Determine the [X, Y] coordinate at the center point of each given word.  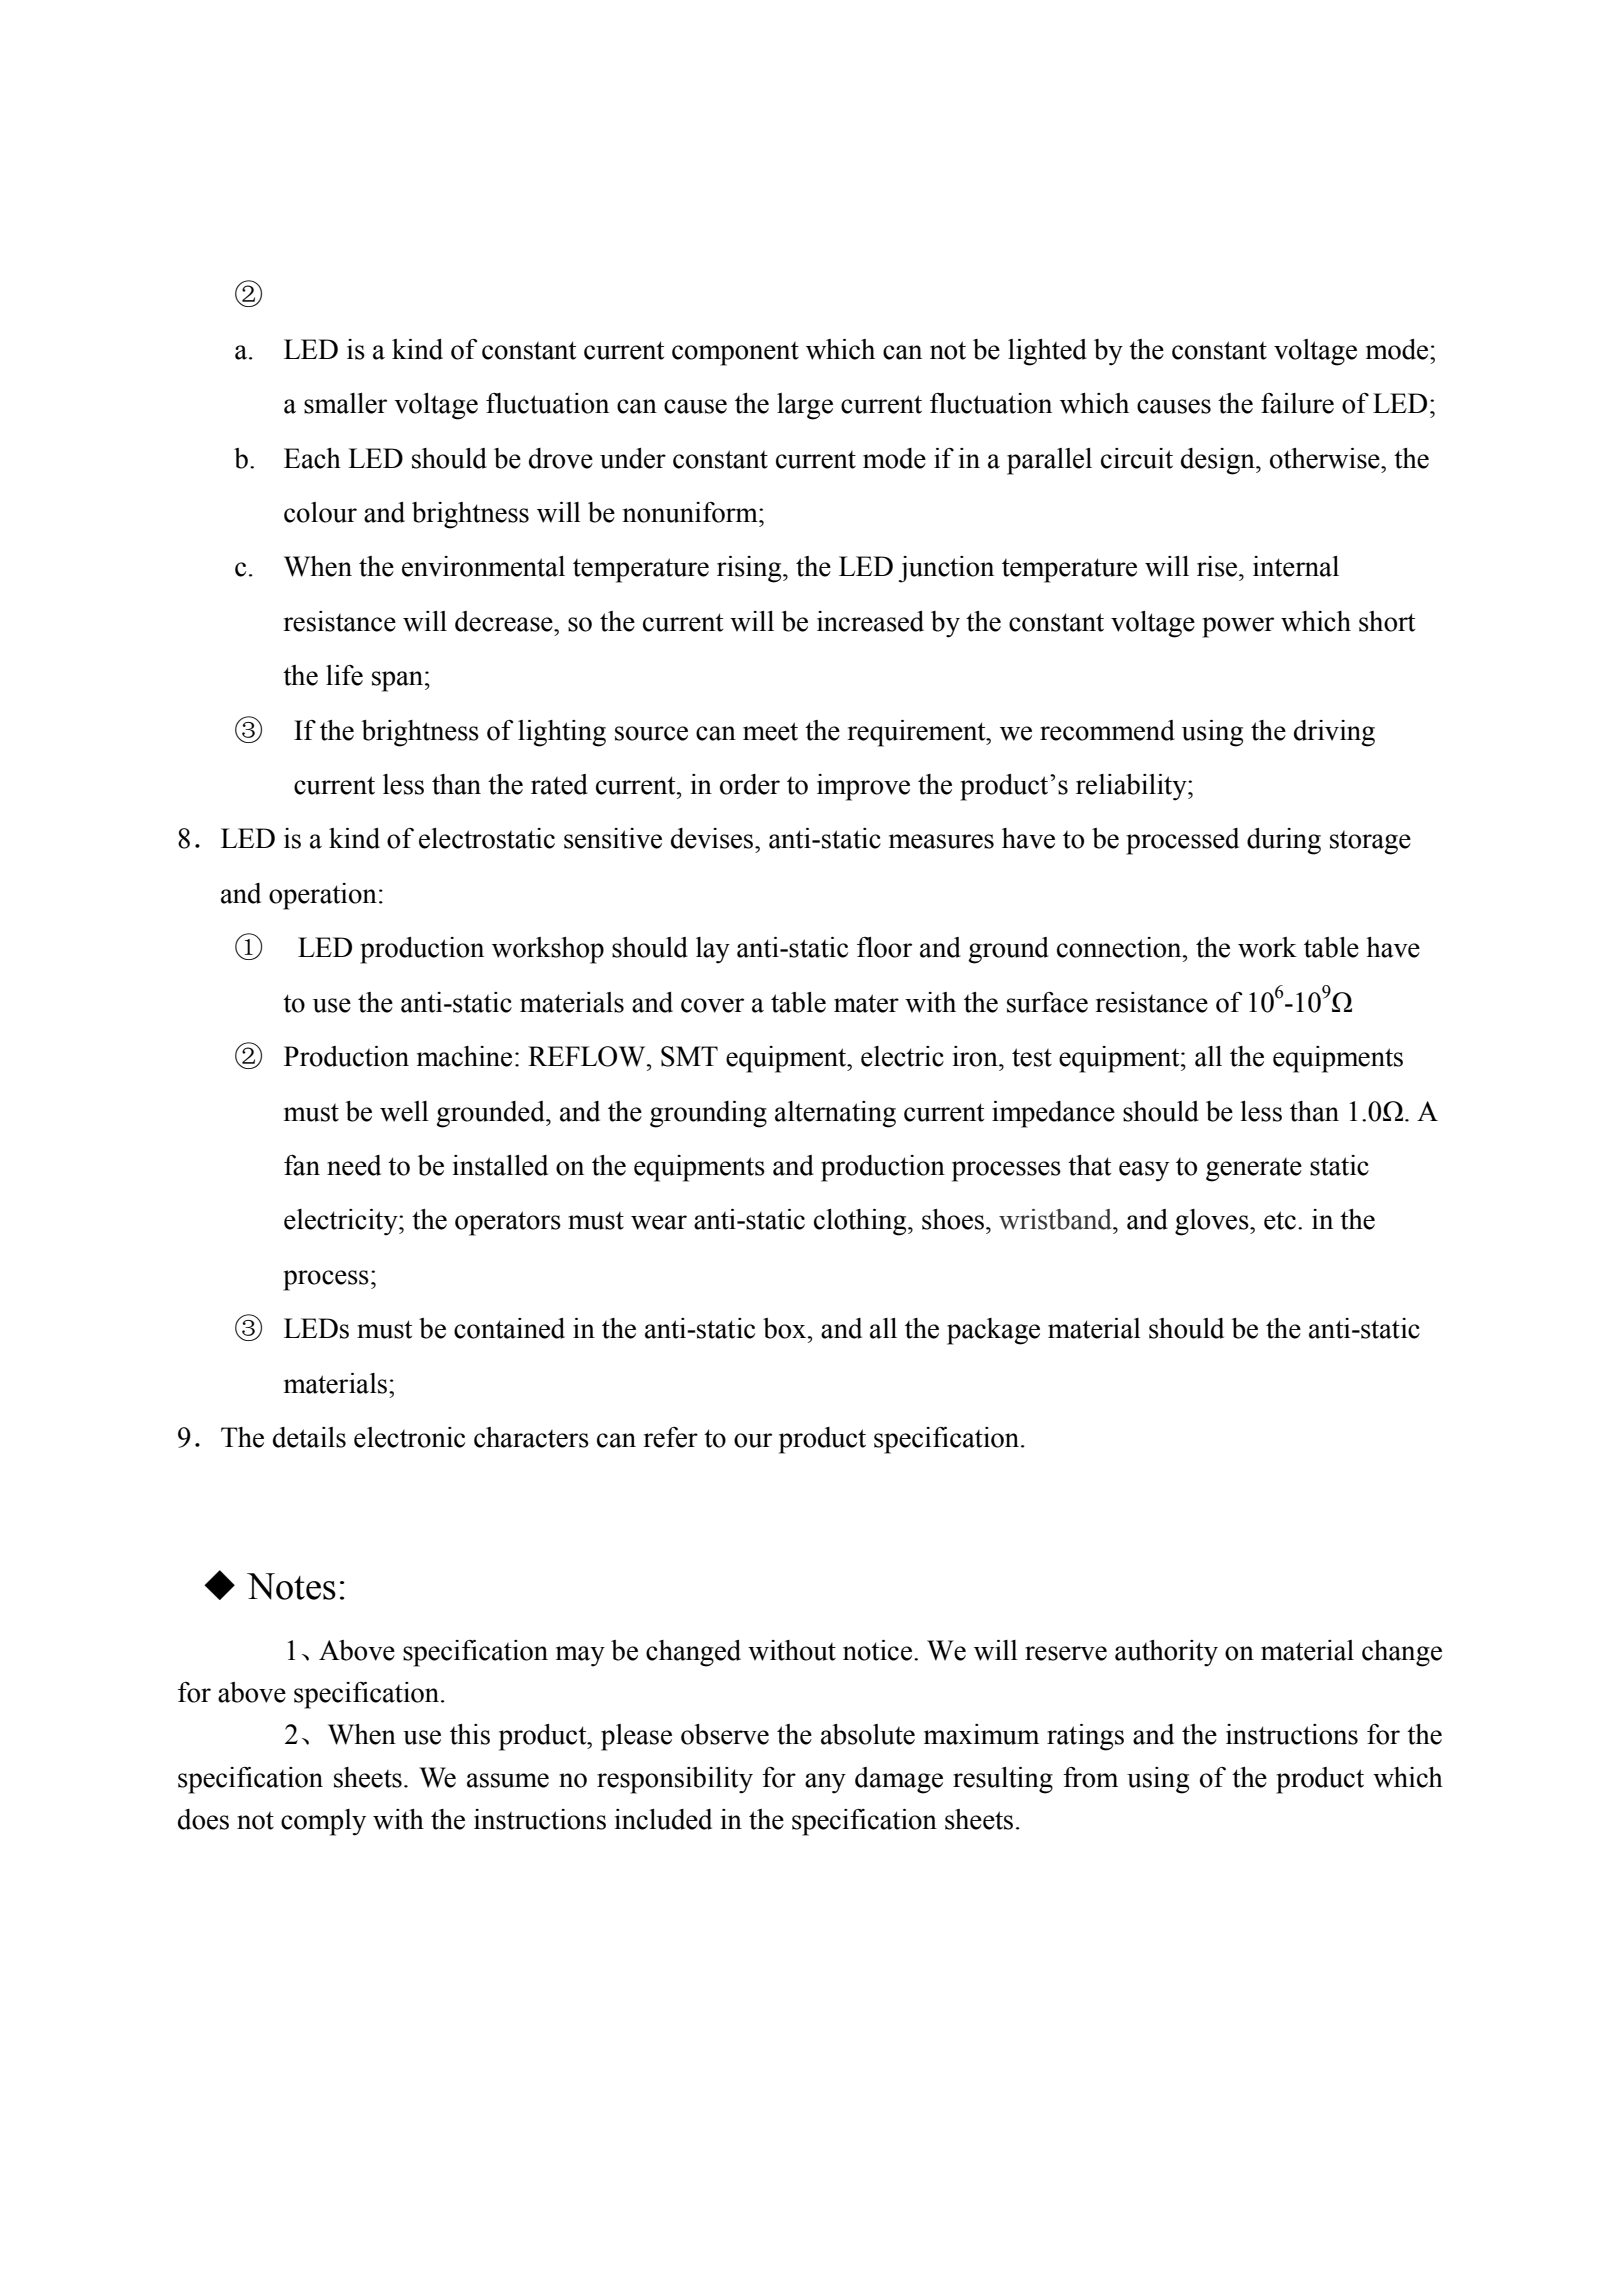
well [404, 1111]
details [309, 1437]
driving [1334, 733]
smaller [345, 403]
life [344, 675]
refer [671, 1437]
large [805, 406]
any [825, 1783]
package [993, 1331]
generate [1254, 1170]
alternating [835, 1114]
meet [770, 731]
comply [323, 1822]
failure [1297, 403]
